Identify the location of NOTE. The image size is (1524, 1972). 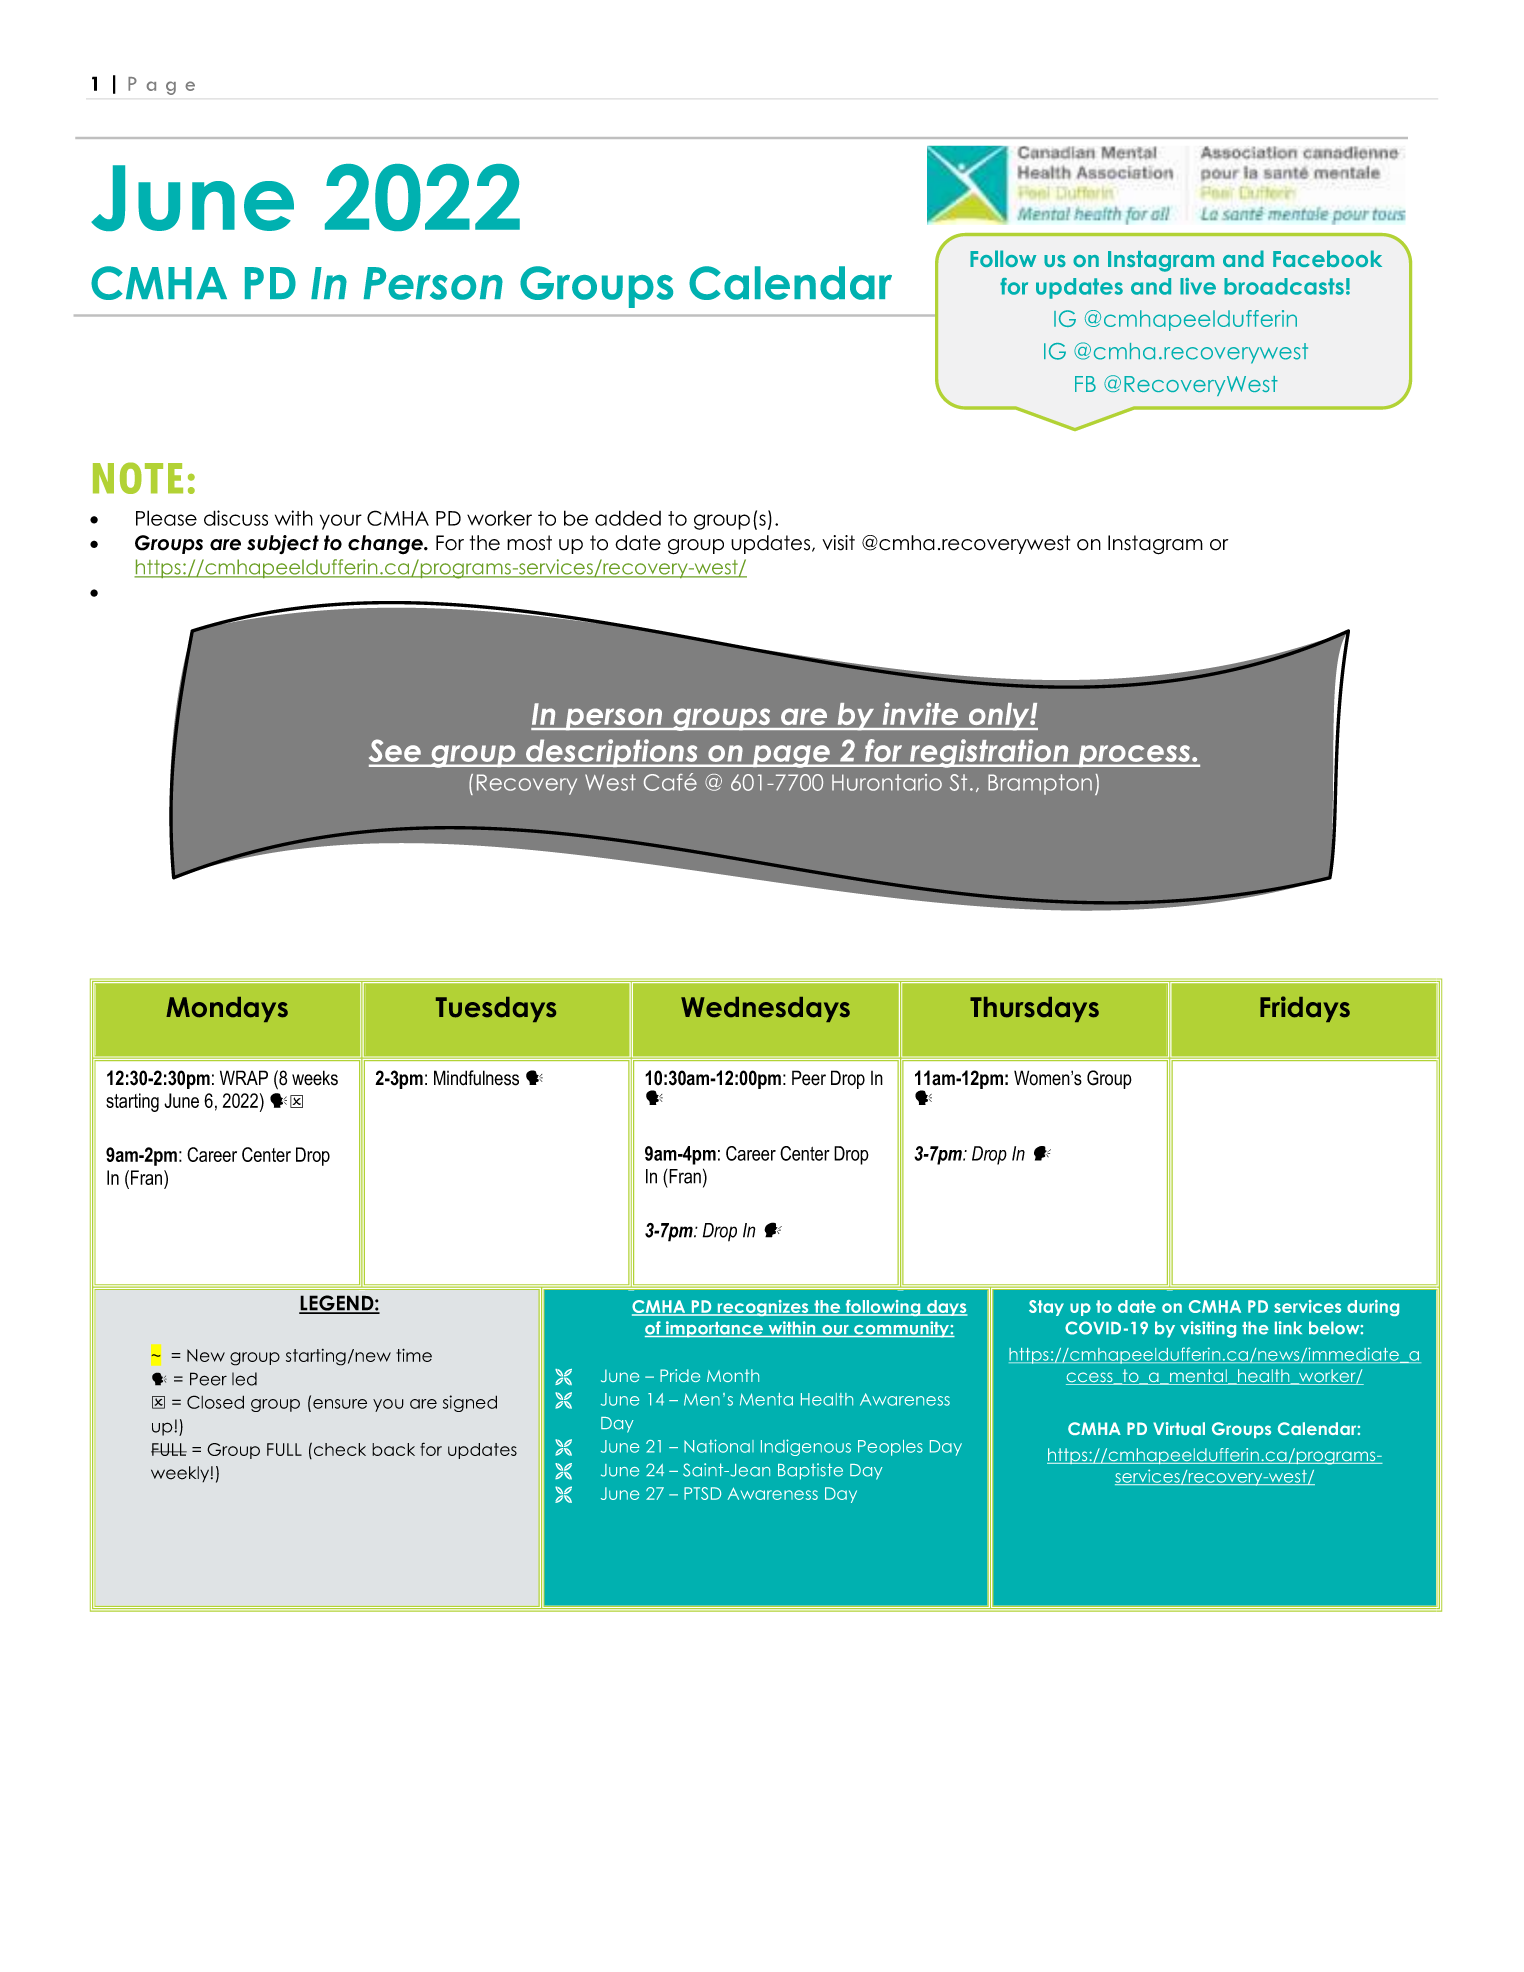
(138, 478).
